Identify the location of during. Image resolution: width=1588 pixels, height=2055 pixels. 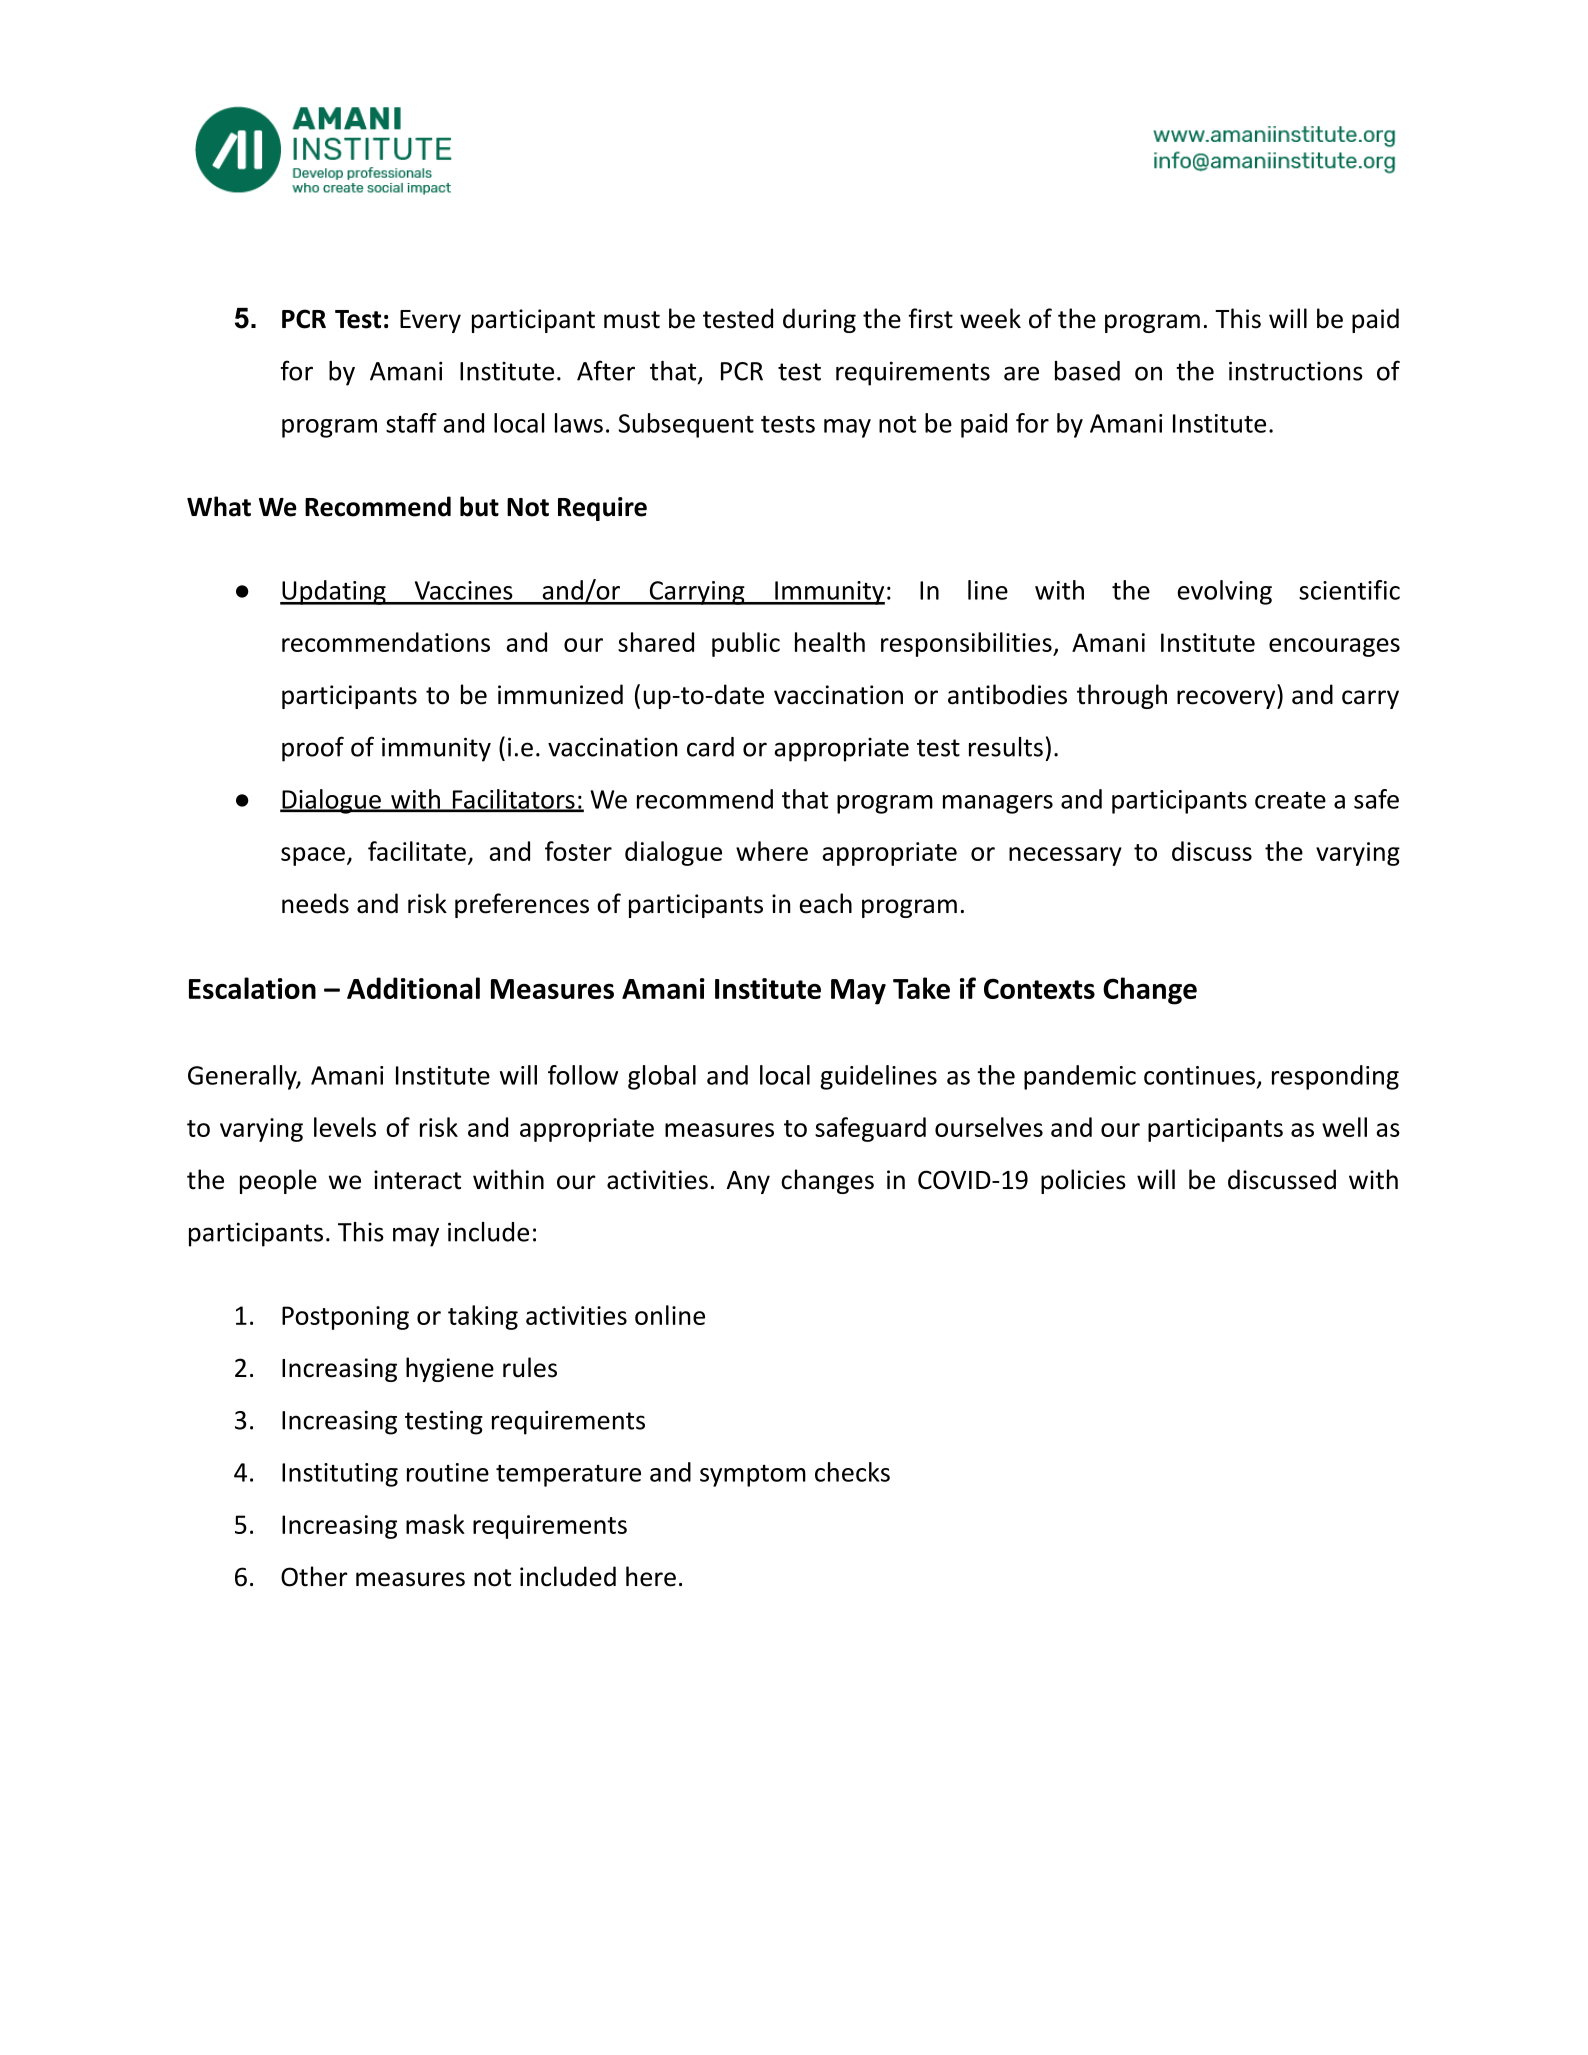
(819, 320).
